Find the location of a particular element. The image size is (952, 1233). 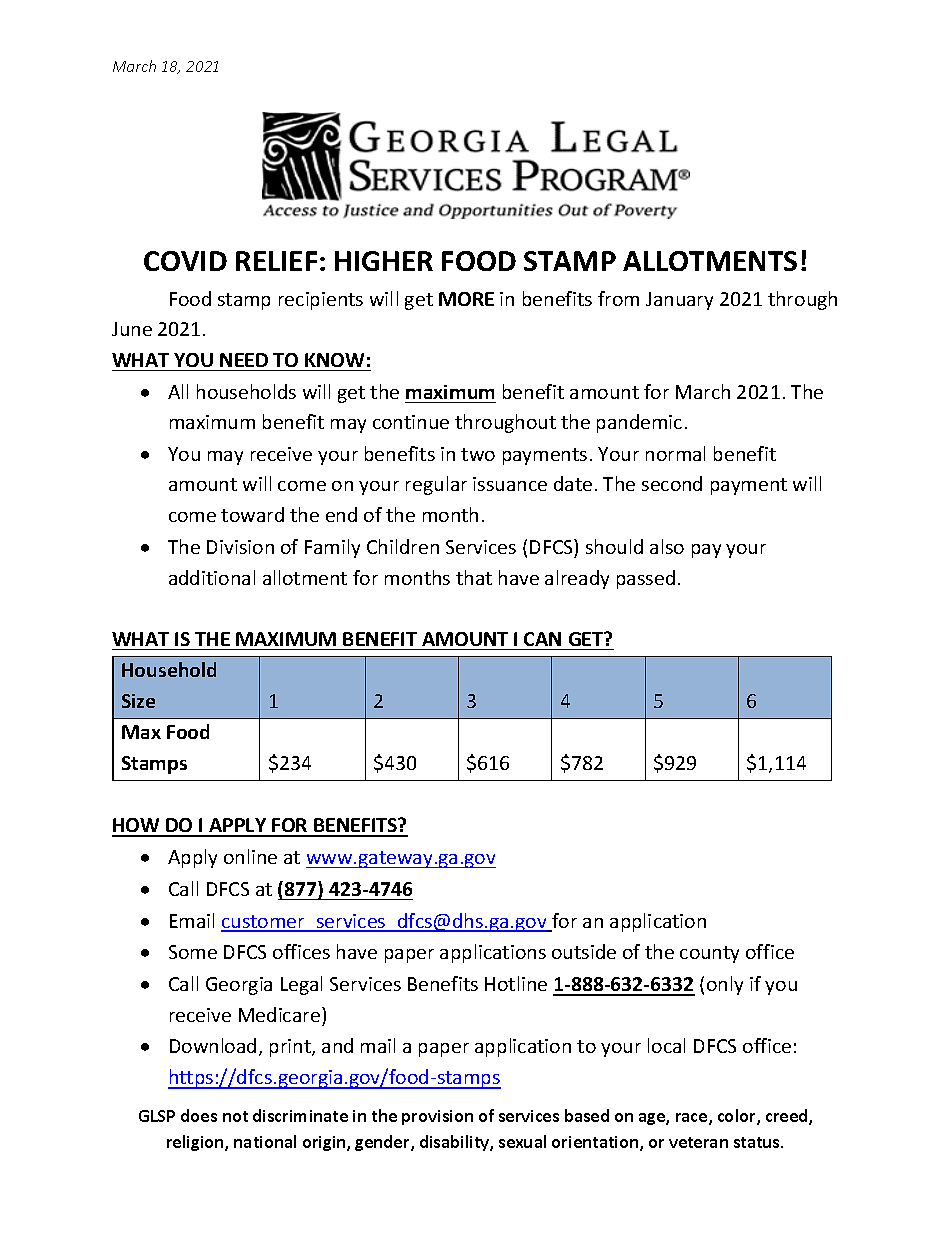

CAN is located at coordinates (542, 639).
